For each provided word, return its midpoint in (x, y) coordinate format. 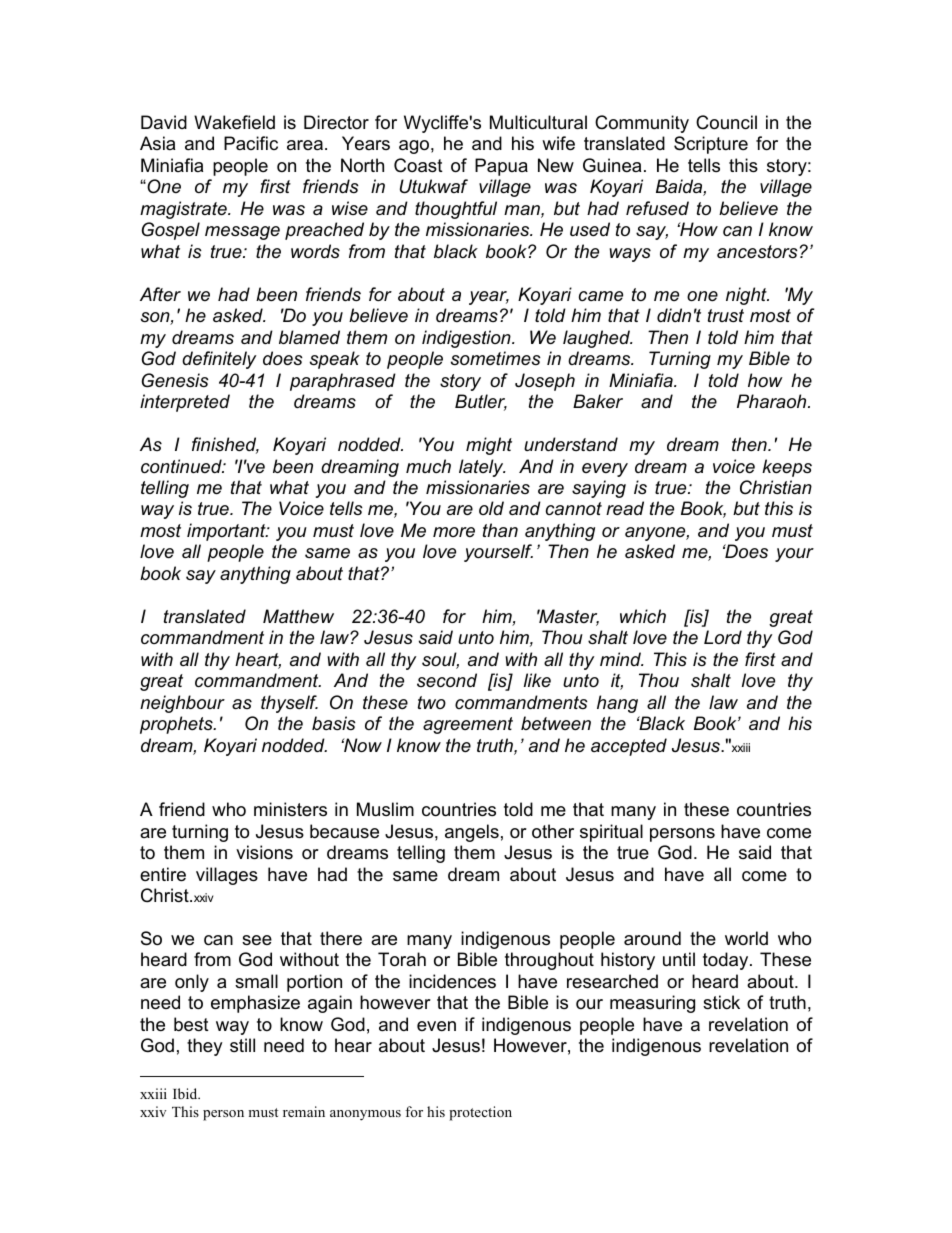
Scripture (711, 145)
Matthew (298, 616)
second (447, 680)
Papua (501, 167)
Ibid (186, 1093)
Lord (723, 637)
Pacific (251, 143)
